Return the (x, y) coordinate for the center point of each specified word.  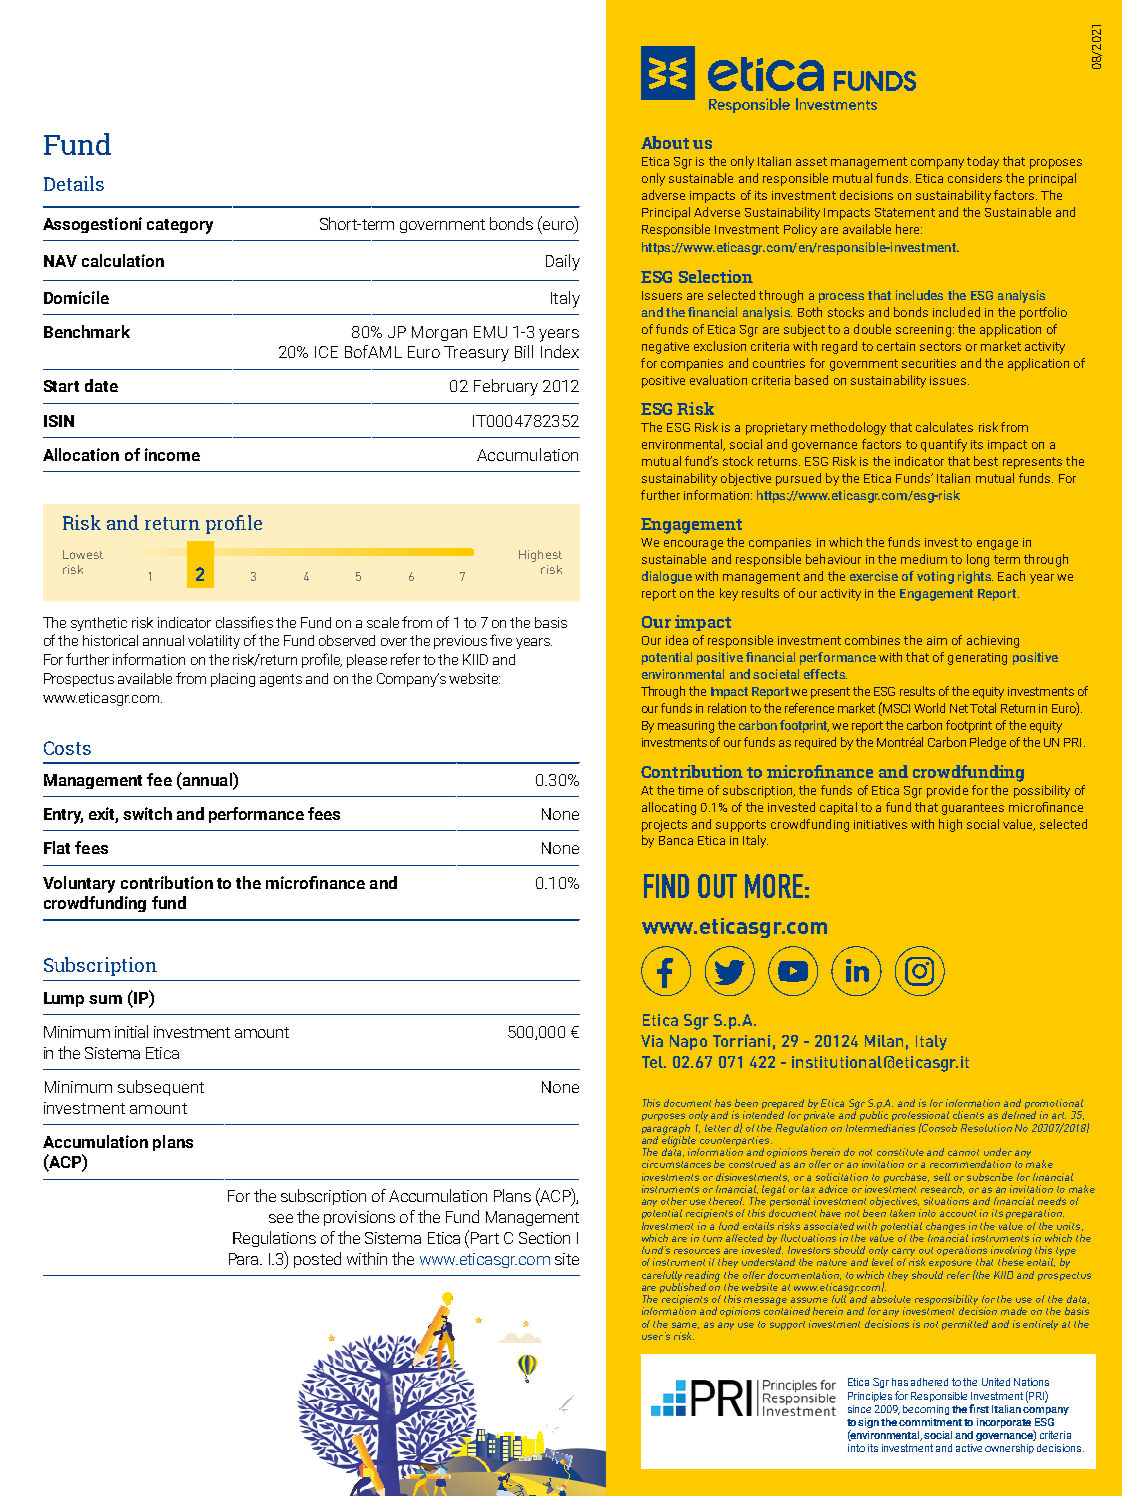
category (180, 226)
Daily (563, 262)
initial (131, 1031)
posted (317, 1260)
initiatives (880, 824)
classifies (244, 622)
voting (935, 577)
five (501, 640)
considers (975, 178)
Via (652, 1041)
